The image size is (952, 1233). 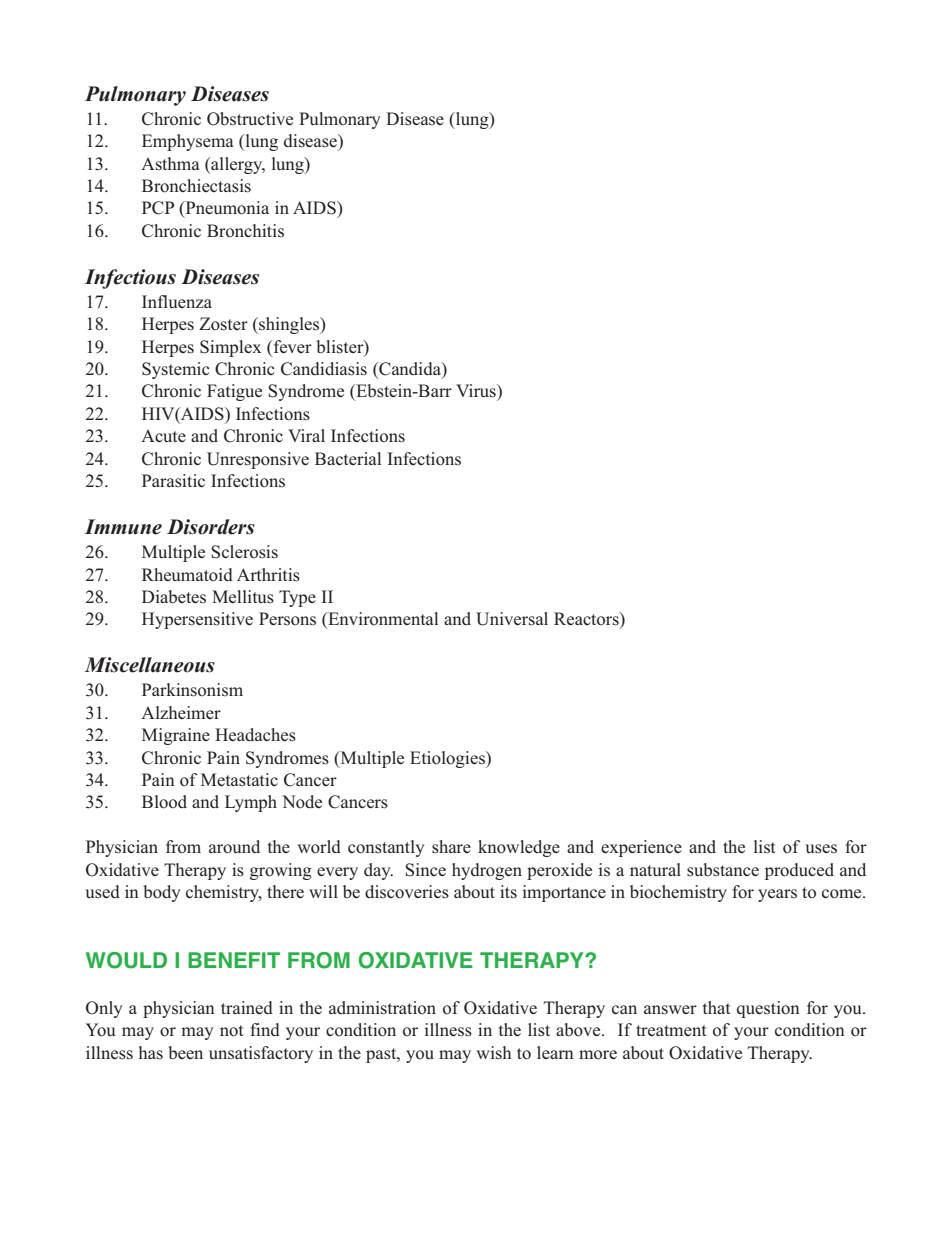 What do you see at coordinates (185, 1052) in the image?
I see `been` at bounding box center [185, 1052].
